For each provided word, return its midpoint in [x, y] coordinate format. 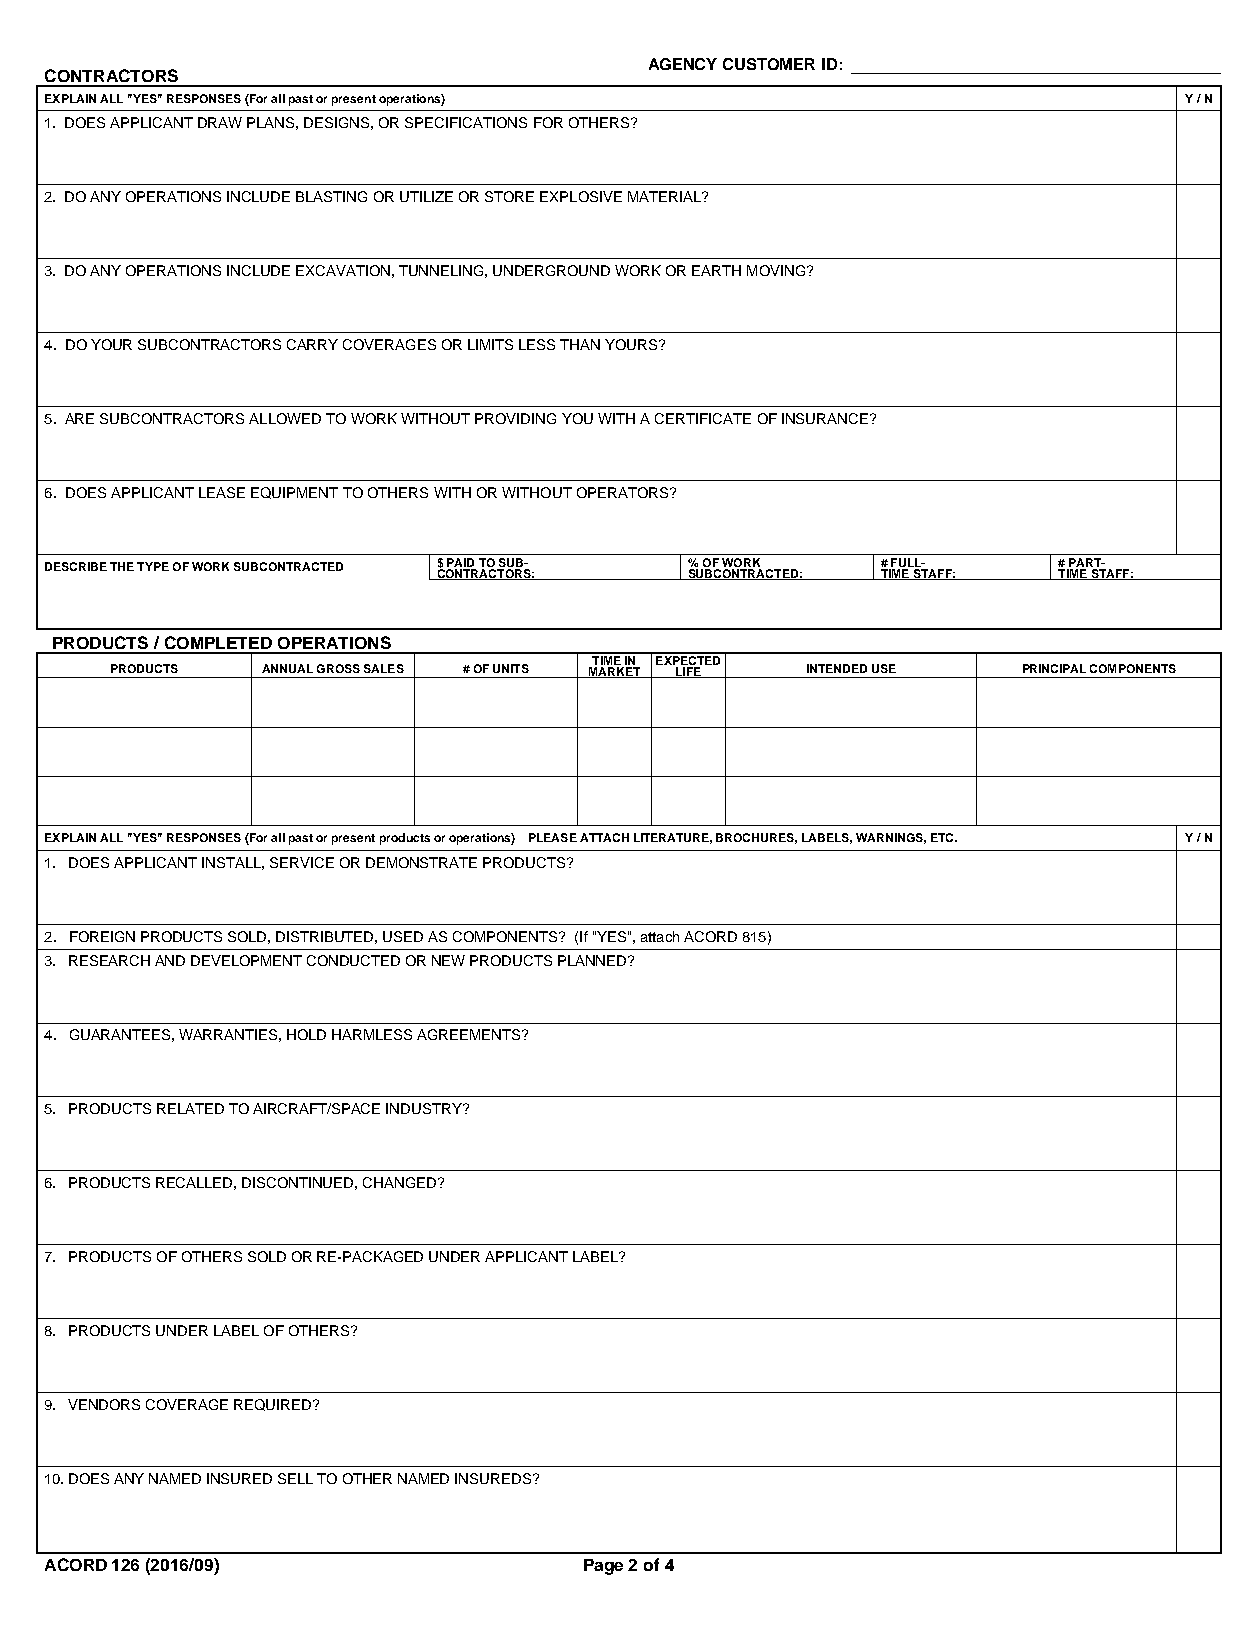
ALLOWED [285, 418]
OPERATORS [624, 492]
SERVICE [302, 862]
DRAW [220, 122]
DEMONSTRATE [421, 862]
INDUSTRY [425, 1108]
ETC [943, 837]
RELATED [190, 1108]
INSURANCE [825, 418]
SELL [295, 1478]
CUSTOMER [769, 64]
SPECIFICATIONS [466, 122]
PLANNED [593, 960]
